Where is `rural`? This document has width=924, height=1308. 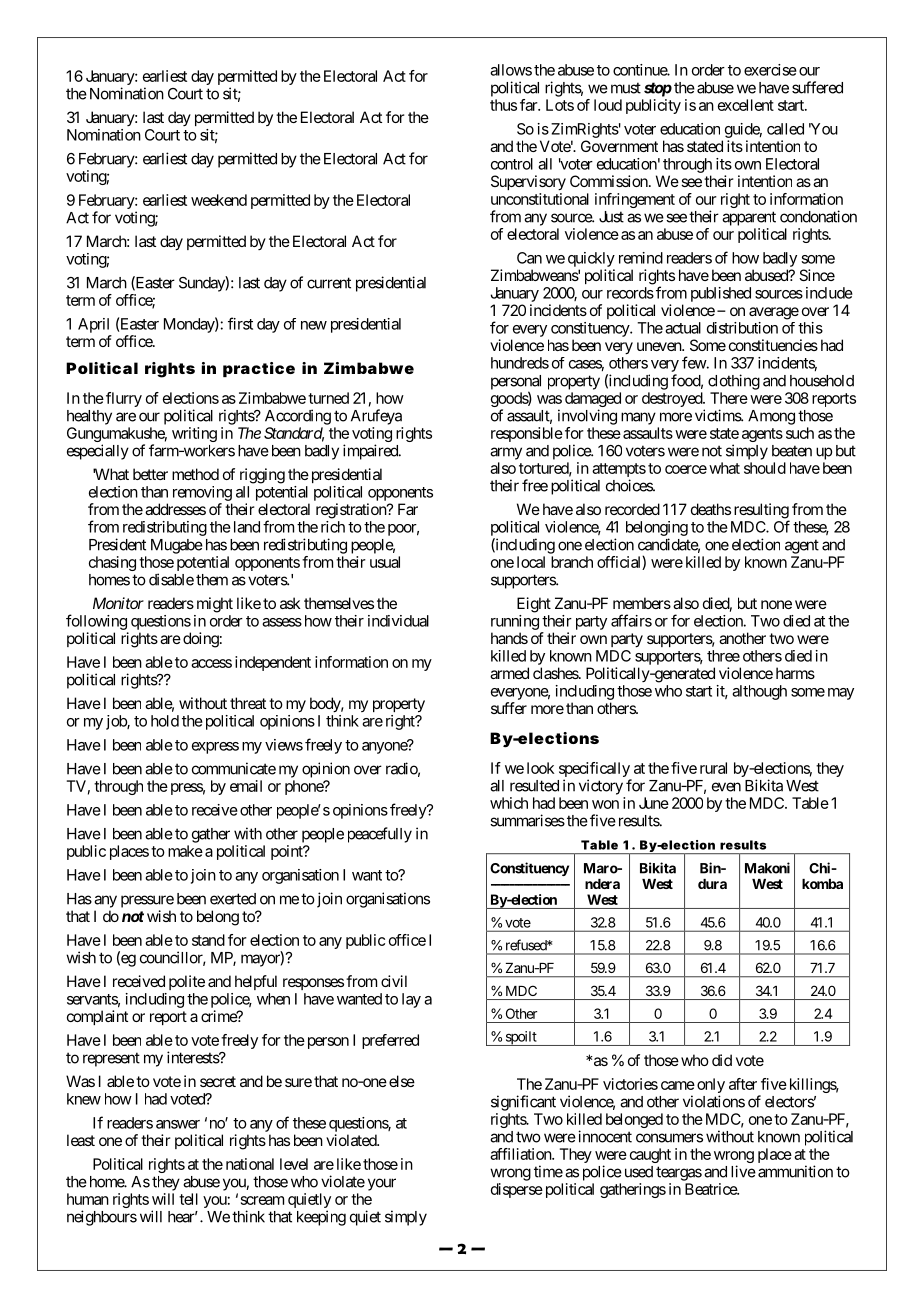 rural is located at coordinates (713, 768).
